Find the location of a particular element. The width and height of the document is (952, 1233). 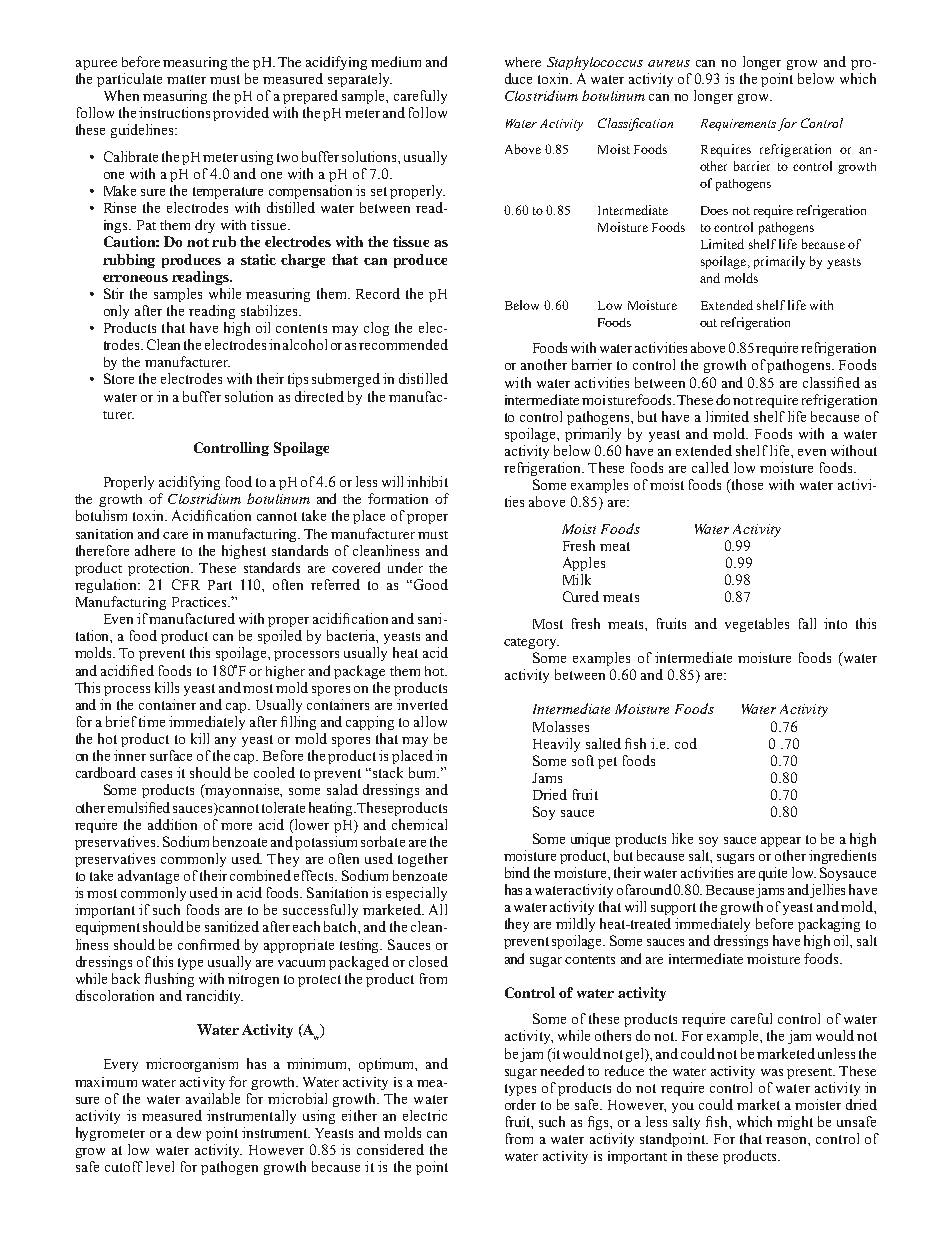

matter is located at coordinates (186, 79).
